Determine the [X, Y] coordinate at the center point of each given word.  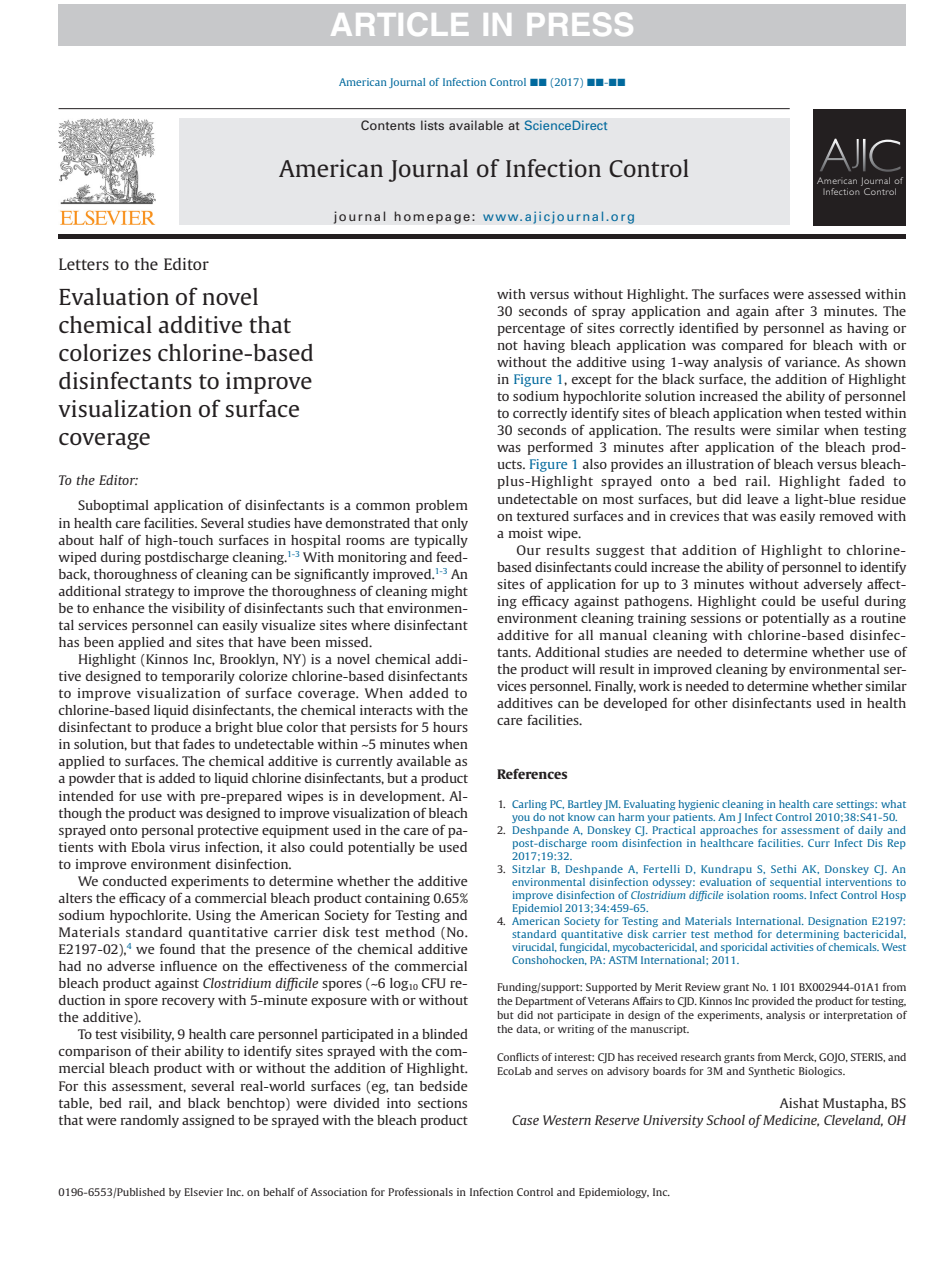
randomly [150, 1121]
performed [560, 448]
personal [168, 831]
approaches [729, 831]
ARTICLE [399, 24]
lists [432, 125]
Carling [529, 805]
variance [812, 362]
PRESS [580, 24]
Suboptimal [113, 506]
